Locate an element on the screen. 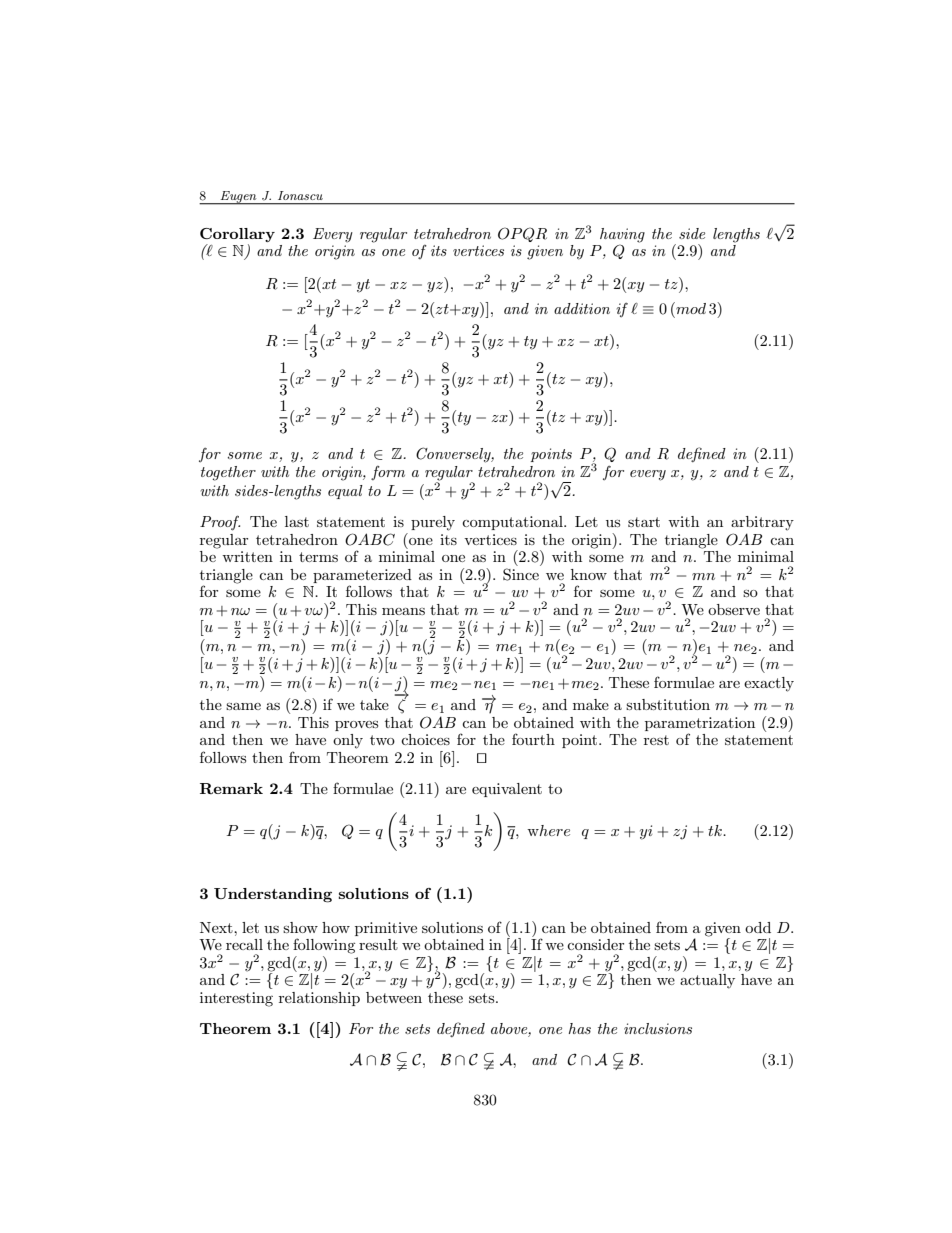 The image size is (952, 1233). observe is located at coordinates (734, 609).
